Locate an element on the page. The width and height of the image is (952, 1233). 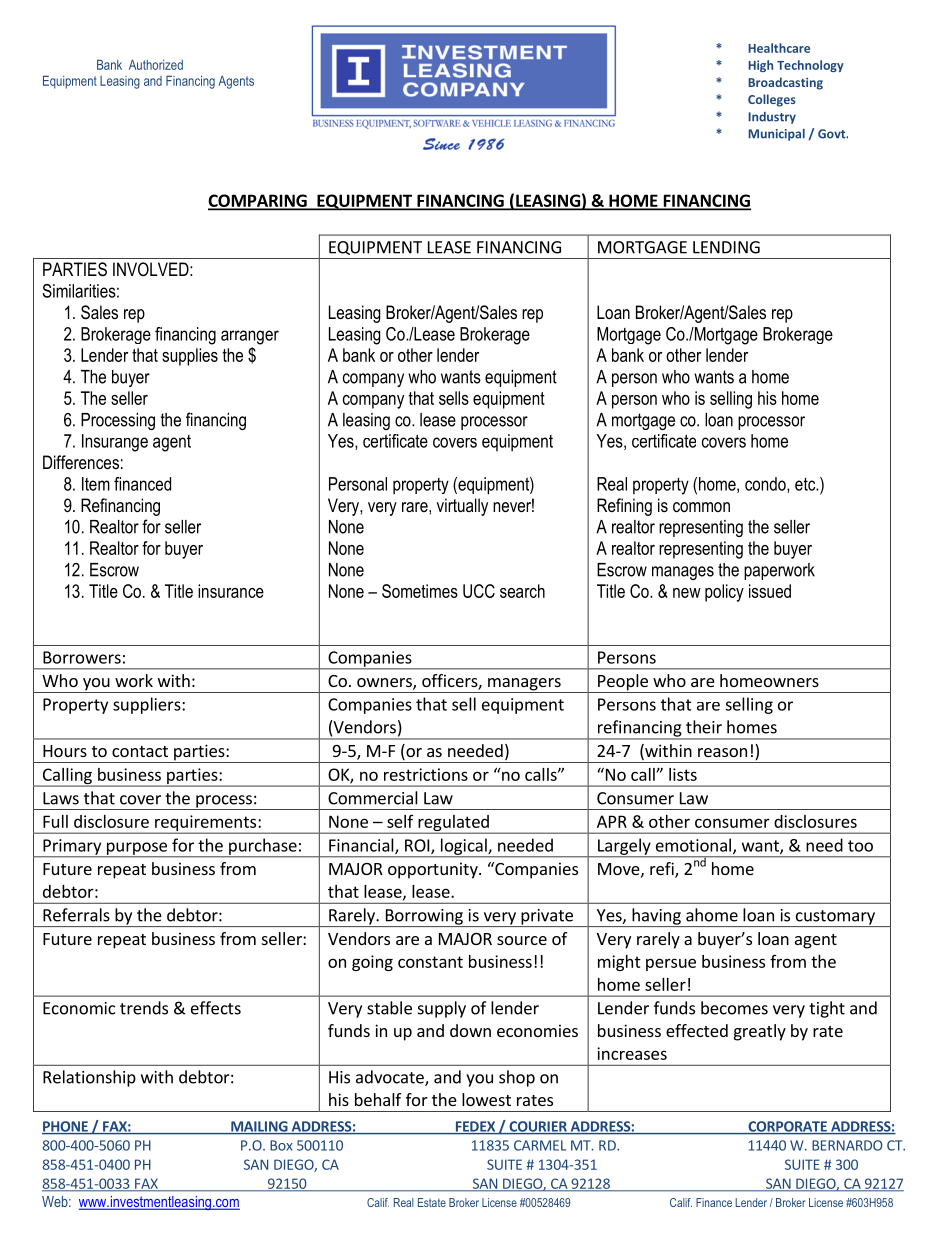
regulated is located at coordinates (453, 824).
